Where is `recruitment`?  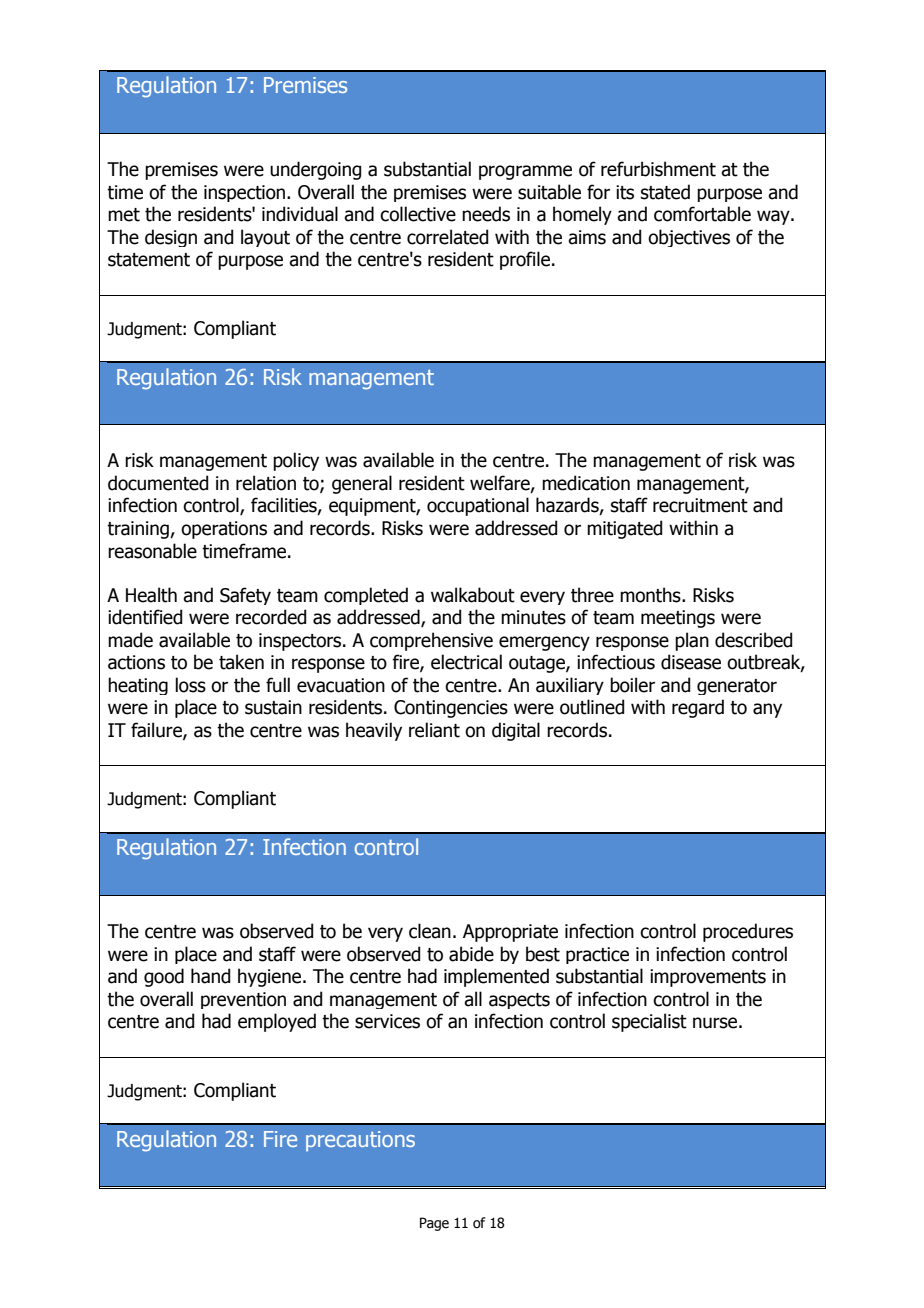
recruitment is located at coordinates (700, 505).
